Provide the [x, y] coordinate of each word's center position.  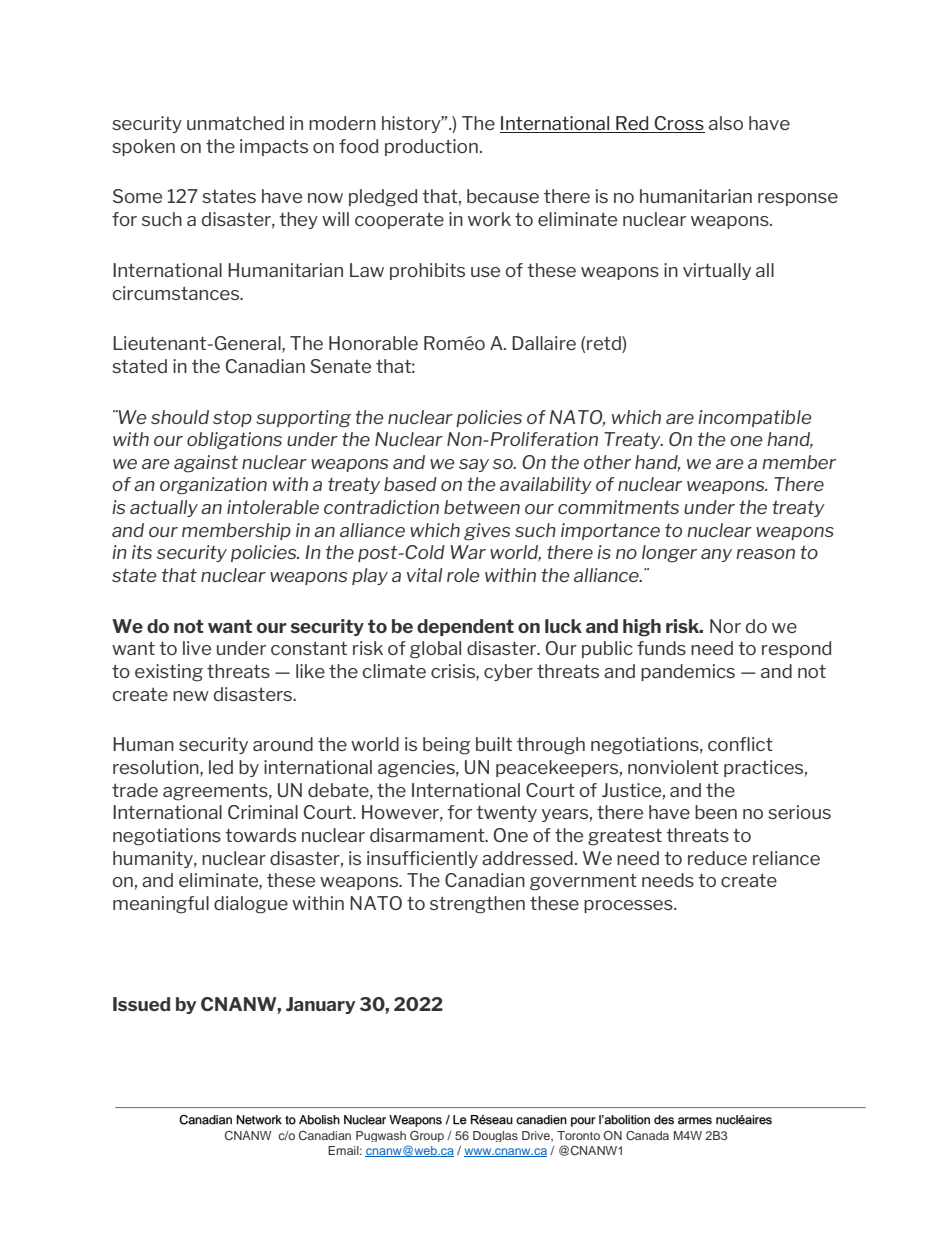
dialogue [251, 905]
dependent [465, 627]
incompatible [754, 418]
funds [661, 648]
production [431, 147]
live [197, 648]
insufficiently [422, 859]
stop [232, 419]
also [726, 123]
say [474, 465]
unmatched [235, 123]
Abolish [319, 1120]
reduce [717, 858]
